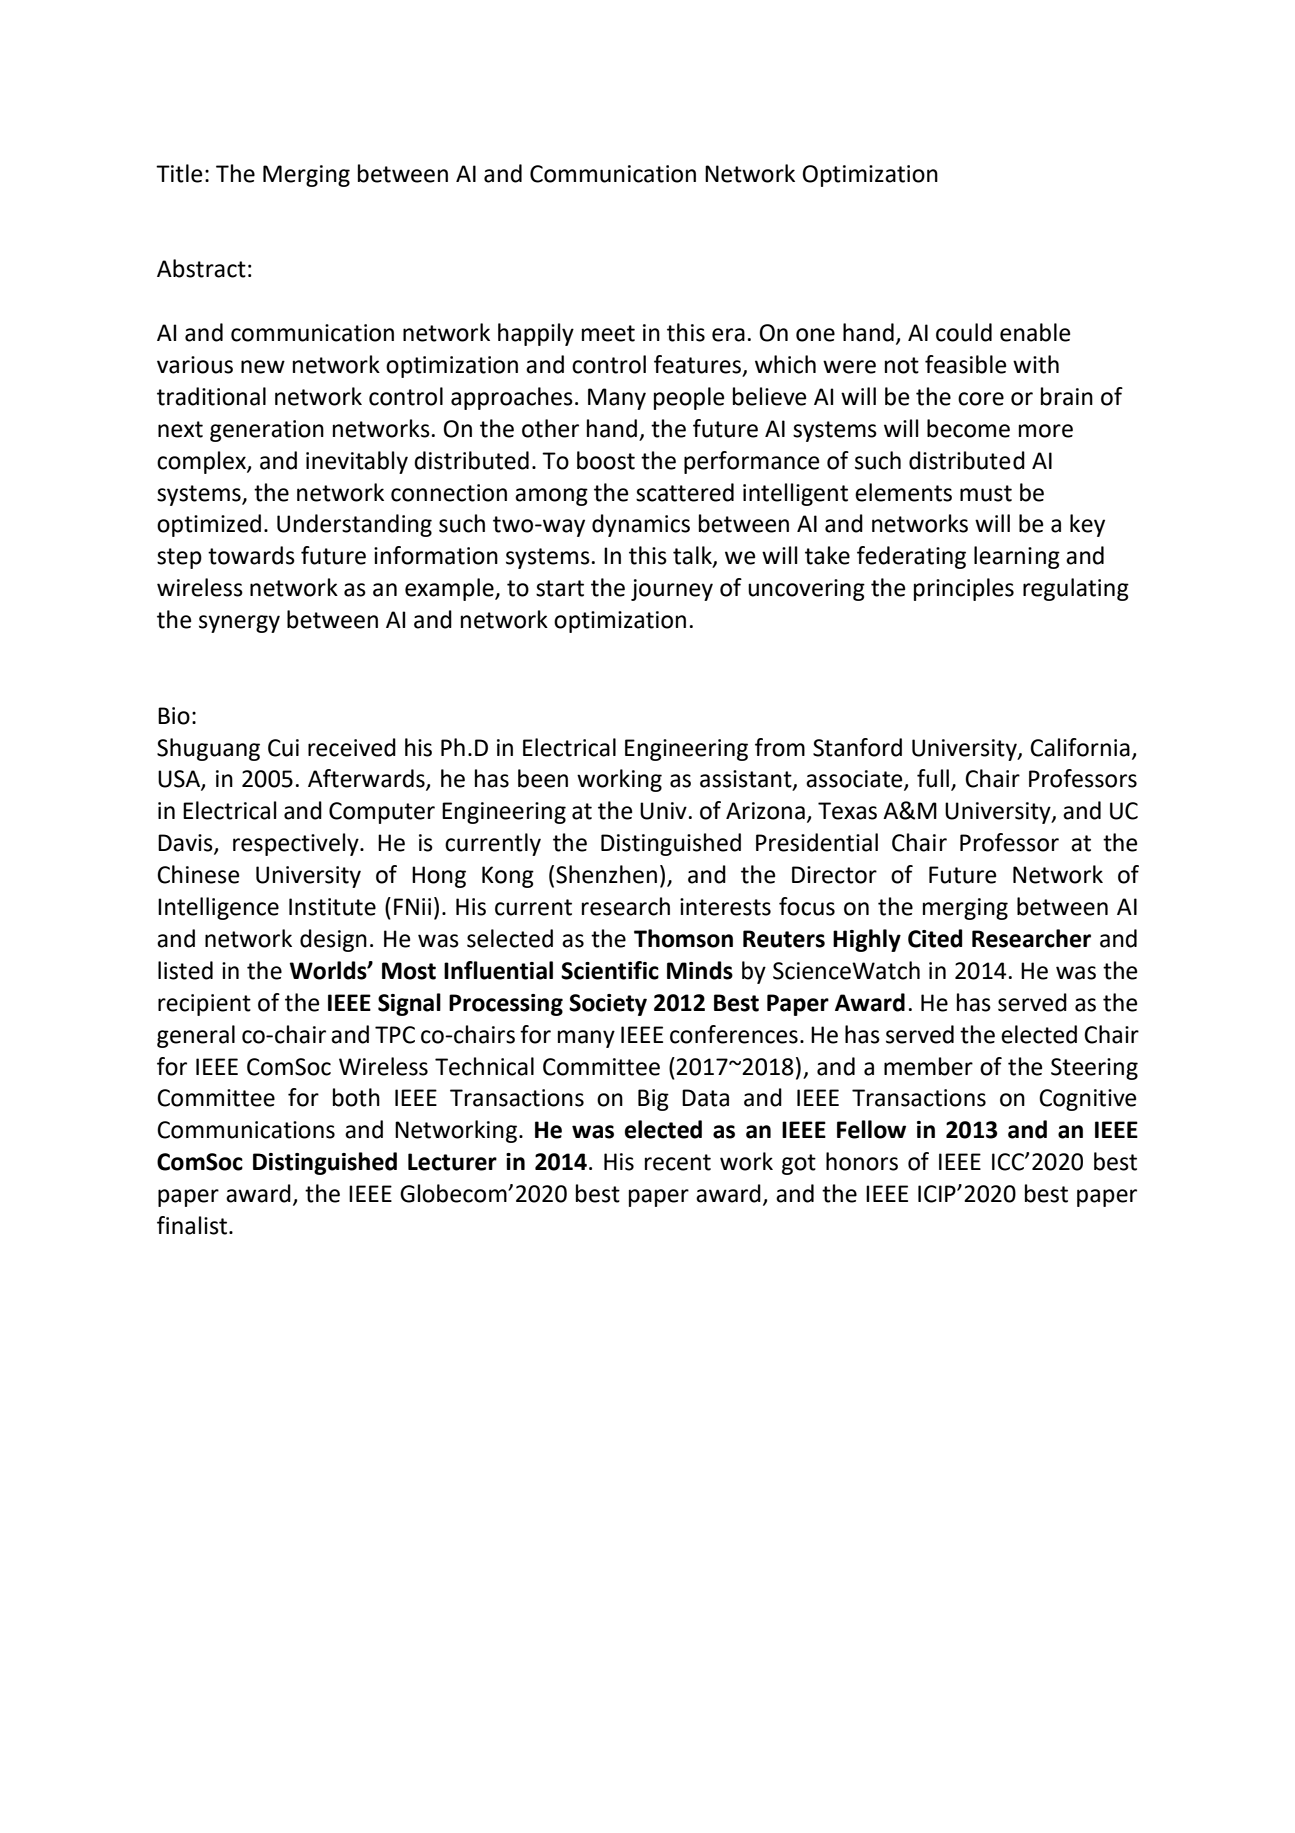  Describe the element at coordinates (964, 332) in the page. I see `could` at that location.
